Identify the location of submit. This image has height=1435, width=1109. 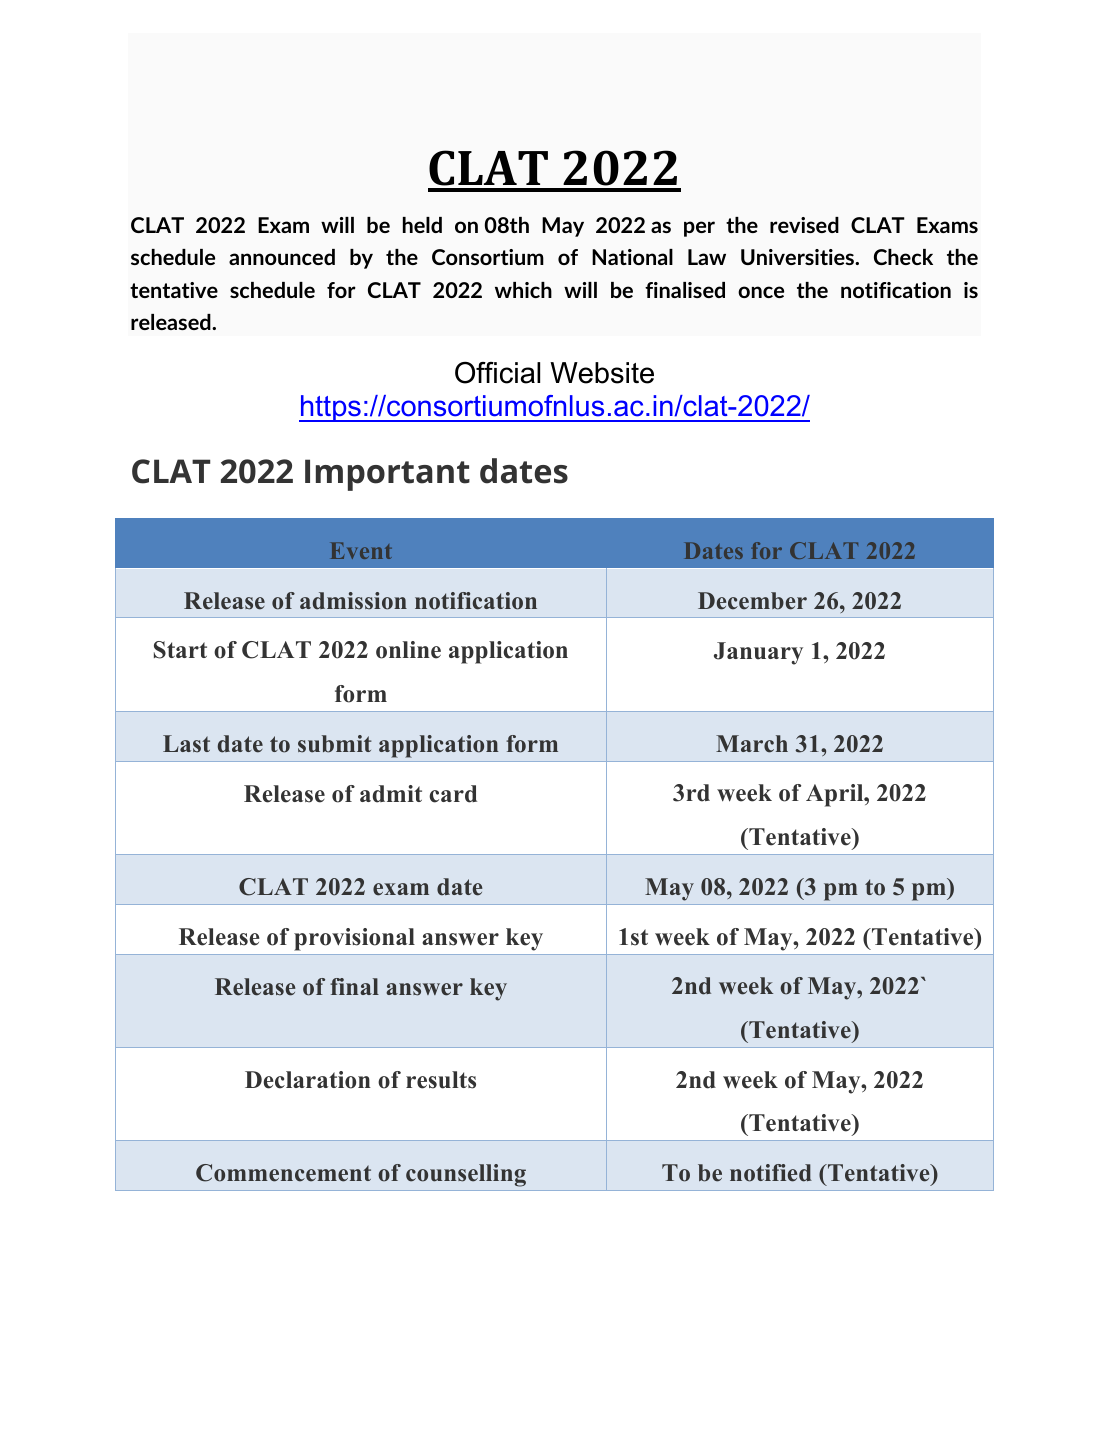
(335, 744).
